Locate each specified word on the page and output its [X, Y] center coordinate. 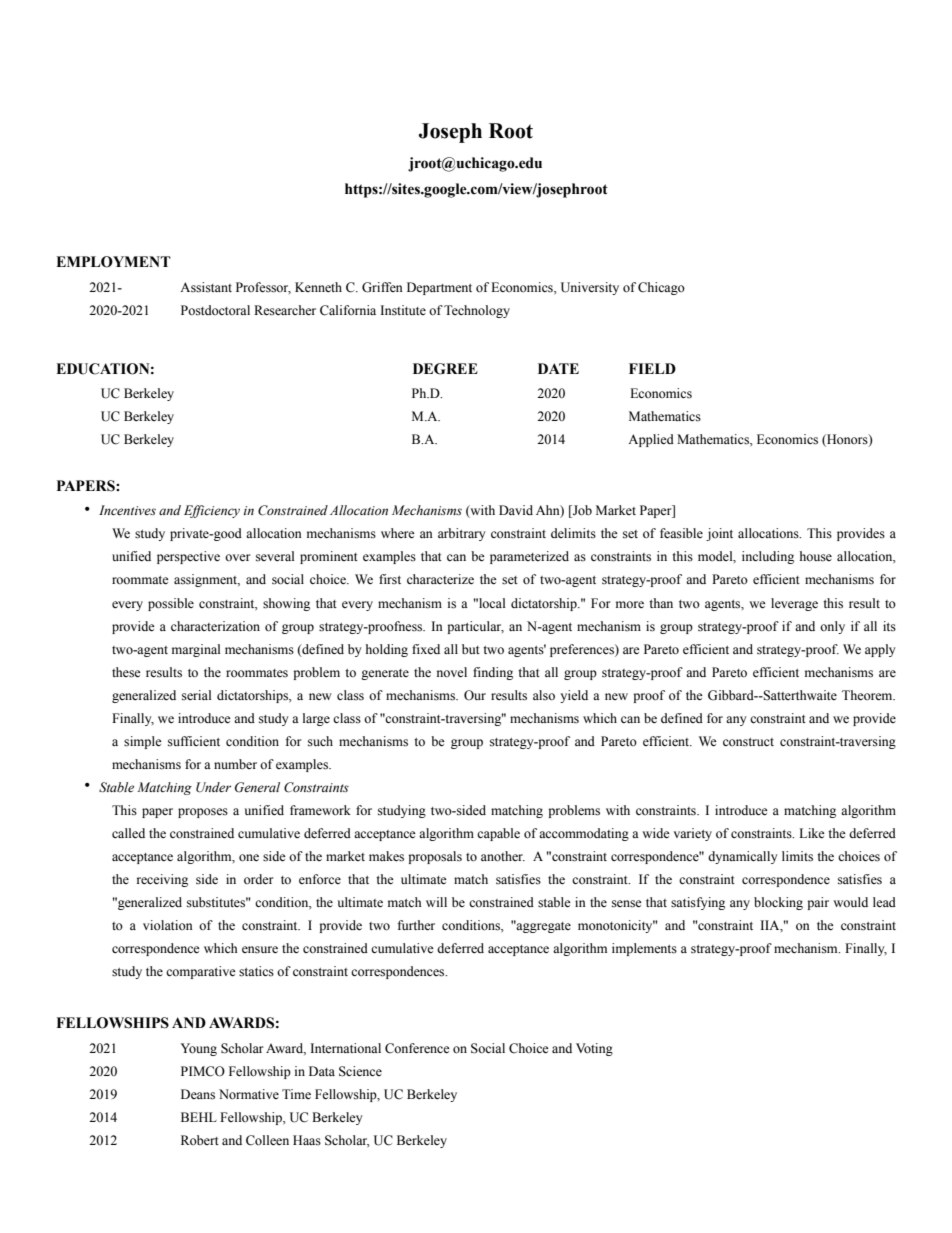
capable [498, 834]
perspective [188, 557]
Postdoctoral [215, 310]
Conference [417, 1048]
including [768, 557]
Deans [198, 1094]
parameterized [529, 557]
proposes [203, 813]
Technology [477, 311]
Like [812, 833]
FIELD [652, 368]
